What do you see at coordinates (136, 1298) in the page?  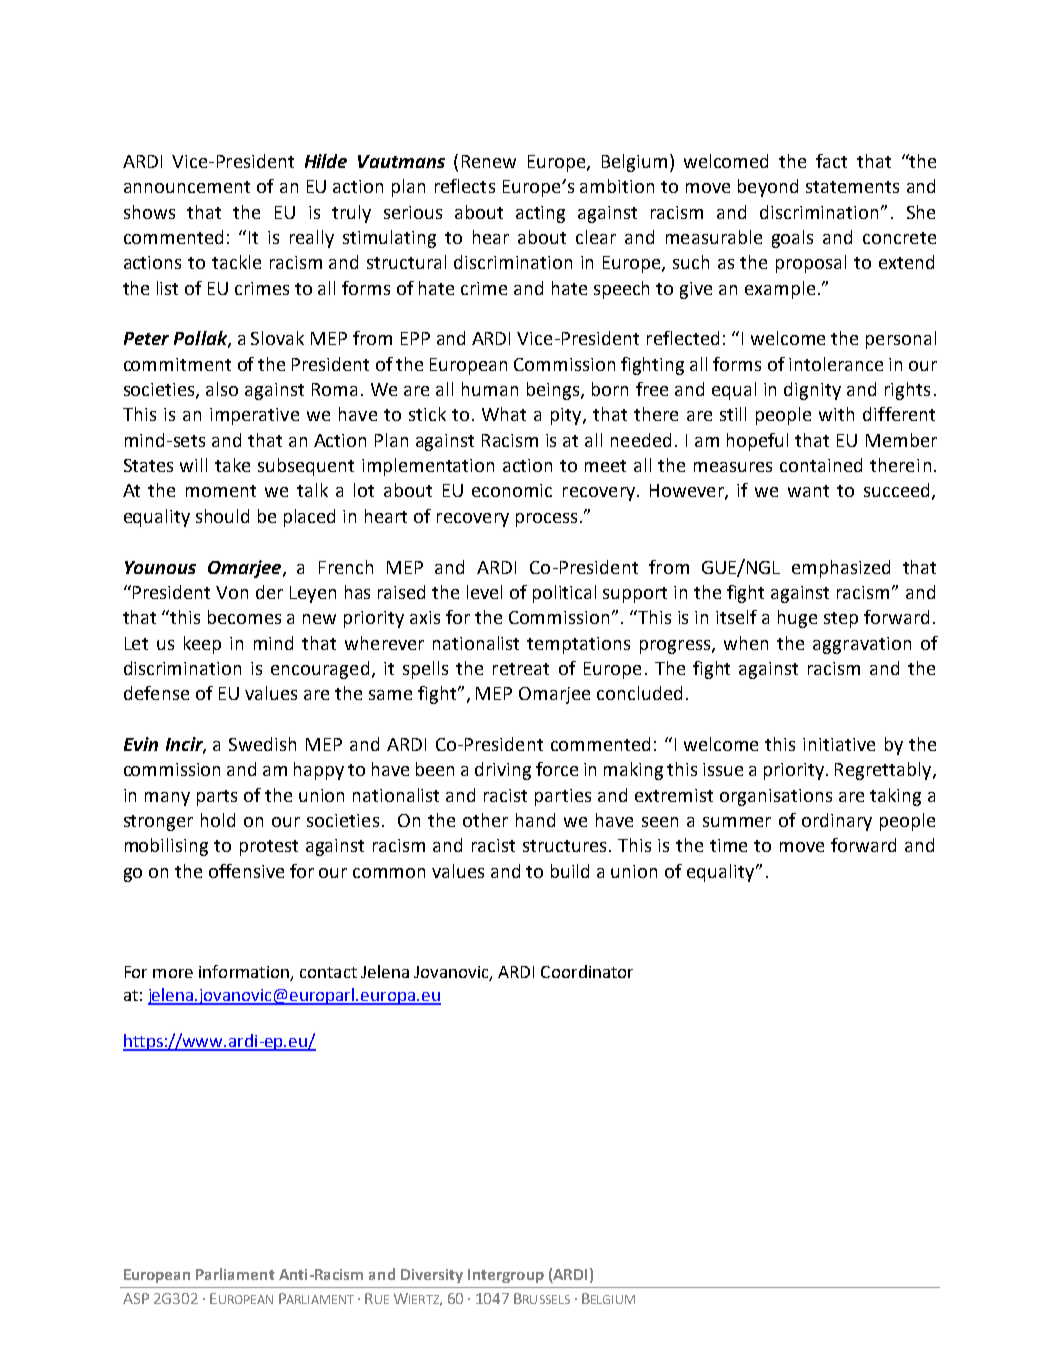 I see `ASP` at bounding box center [136, 1298].
